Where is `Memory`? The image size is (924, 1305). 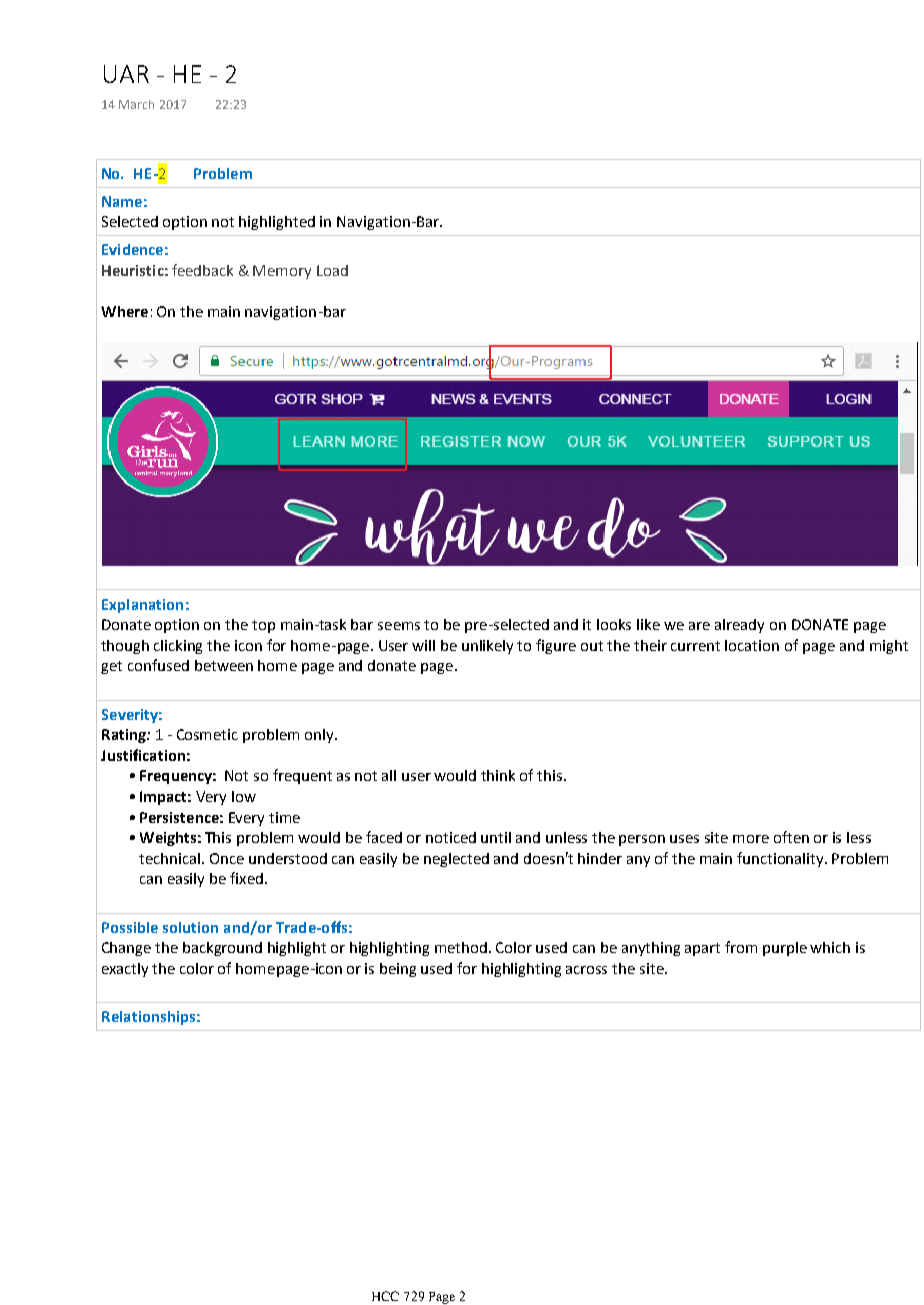
Memory is located at coordinates (282, 272).
